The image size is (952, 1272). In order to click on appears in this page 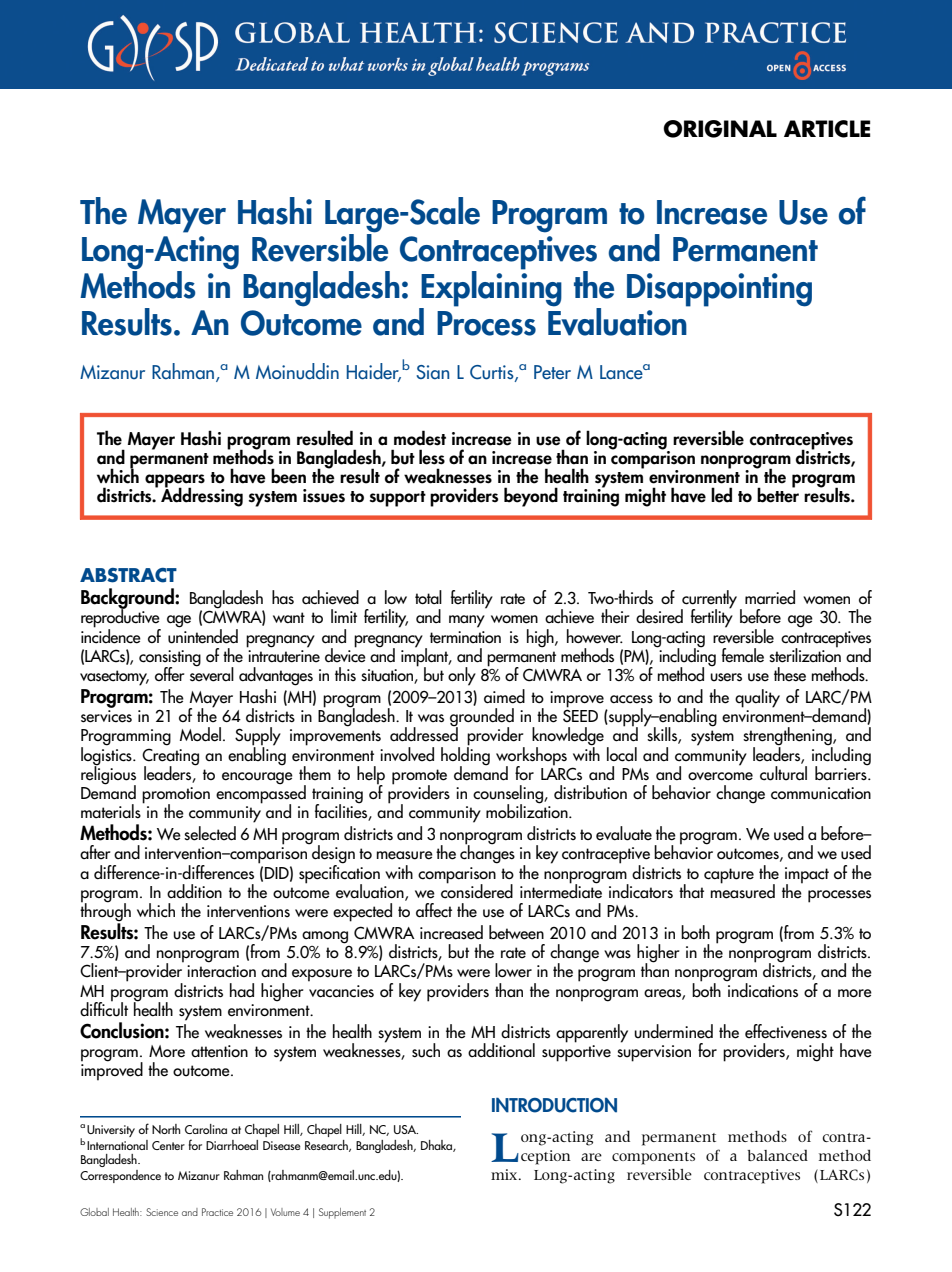, I will do `click(175, 482)`.
